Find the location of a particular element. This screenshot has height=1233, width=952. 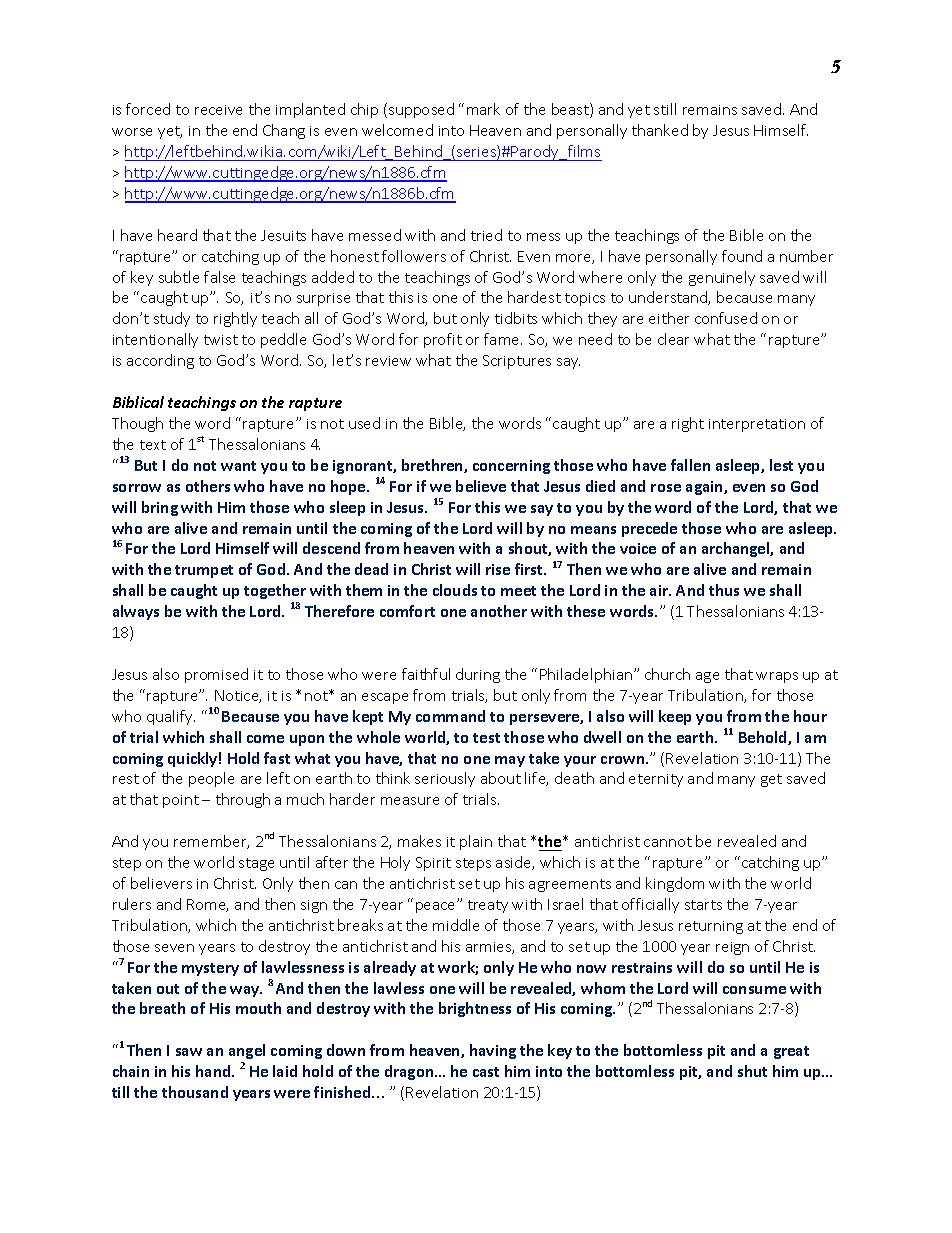

hand is located at coordinates (214, 1071).
